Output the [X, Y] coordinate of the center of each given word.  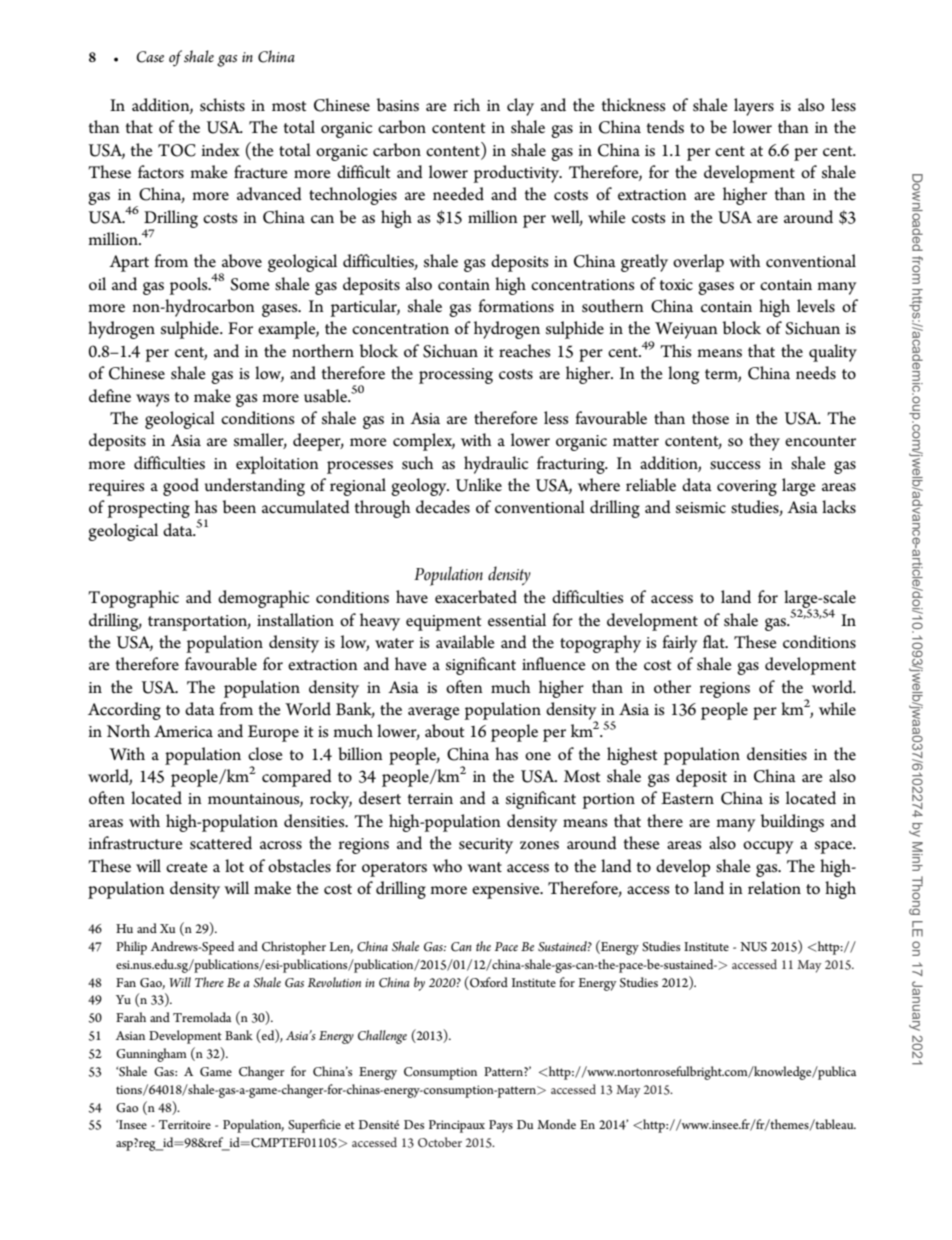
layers [754, 107]
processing [456, 376]
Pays [501, 1126]
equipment [443, 623]
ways [152, 400]
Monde [556, 1124]
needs [816, 373]
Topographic [133, 599]
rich [467, 105]
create [187, 867]
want [484, 867]
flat [715, 641]
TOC [177, 150]
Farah [131, 1017]
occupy [768, 847]
